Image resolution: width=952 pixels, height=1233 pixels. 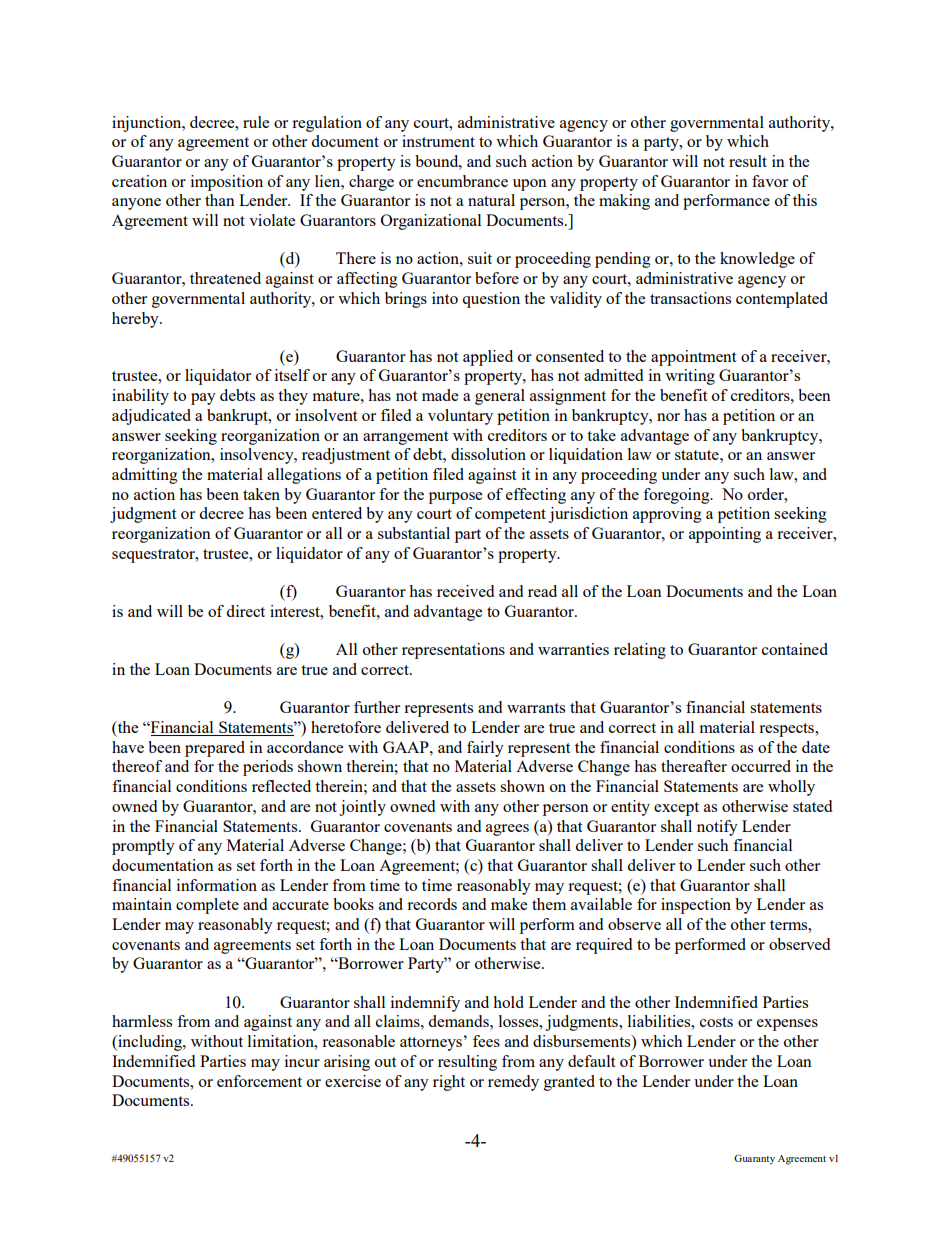 What do you see at coordinates (509, 904) in the image?
I see `make` at bounding box center [509, 904].
